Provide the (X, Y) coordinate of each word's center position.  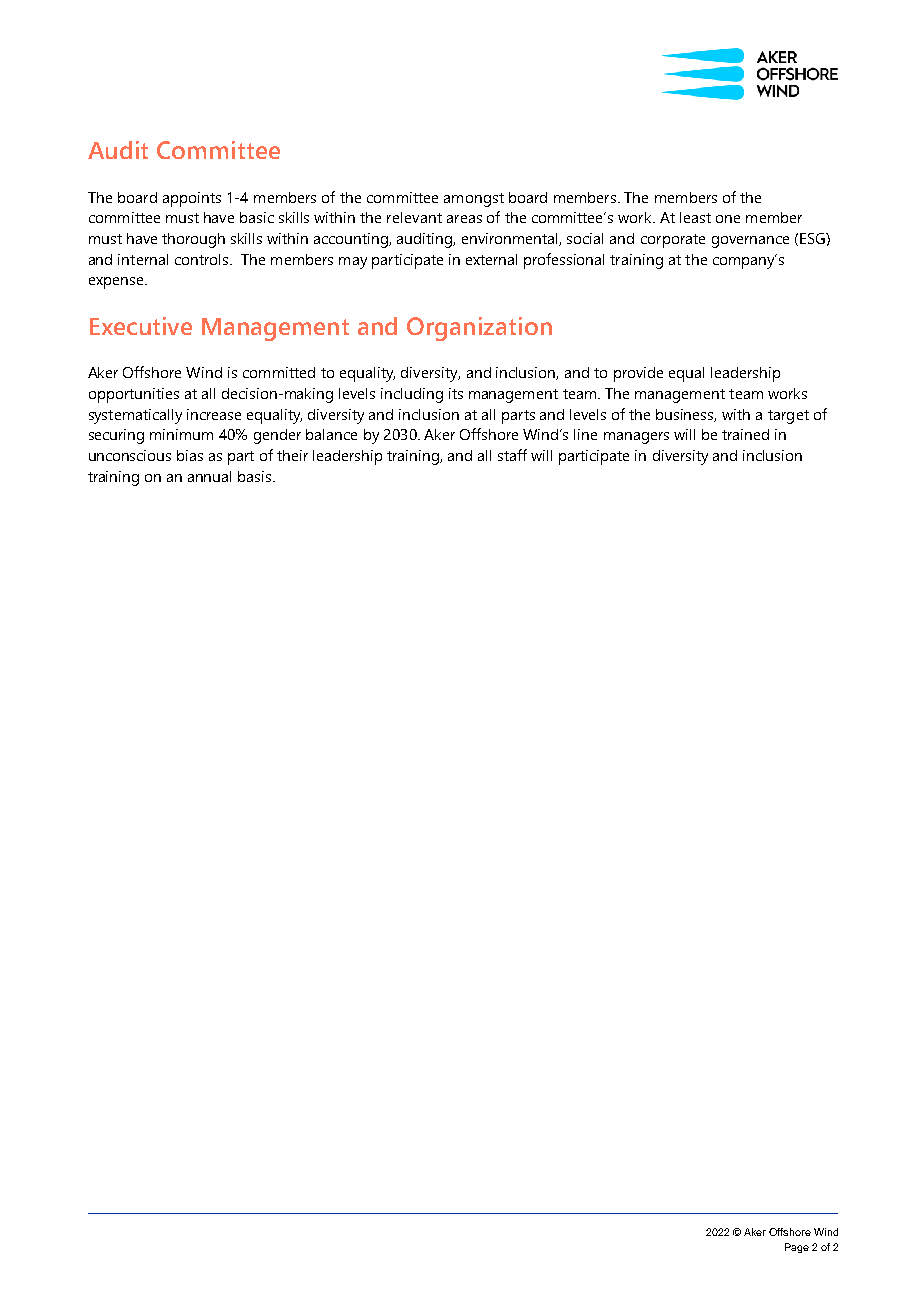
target (788, 417)
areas (464, 219)
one (728, 219)
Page (797, 1248)
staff (512, 455)
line (585, 434)
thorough (193, 240)
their (292, 455)
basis (256, 476)
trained (745, 434)
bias (190, 455)
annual (209, 476)
